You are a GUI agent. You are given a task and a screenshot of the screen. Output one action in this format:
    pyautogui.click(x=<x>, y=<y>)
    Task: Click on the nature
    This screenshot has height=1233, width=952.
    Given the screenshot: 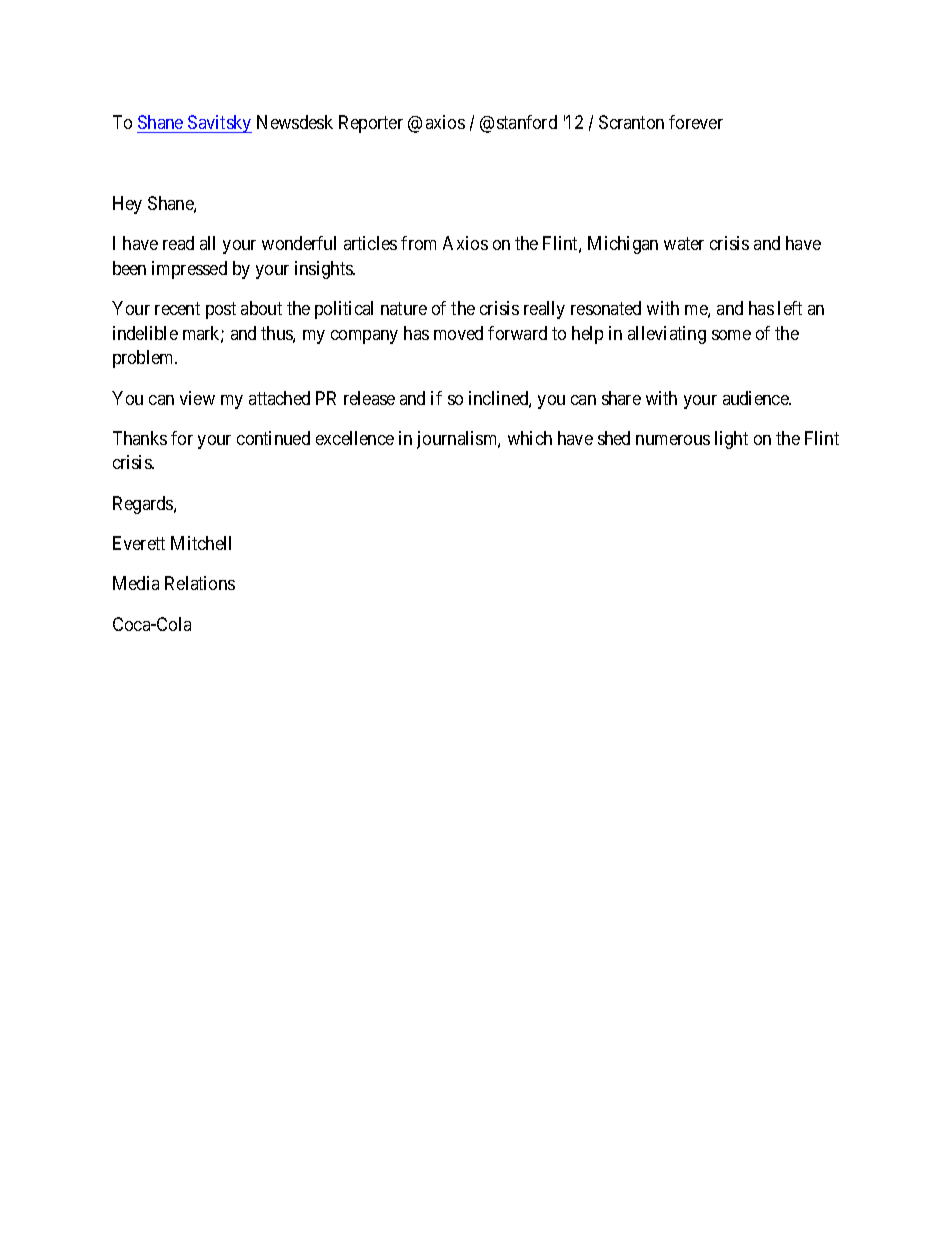 What is the action you would take?
    pyautogui.click(x=404, y=308)
